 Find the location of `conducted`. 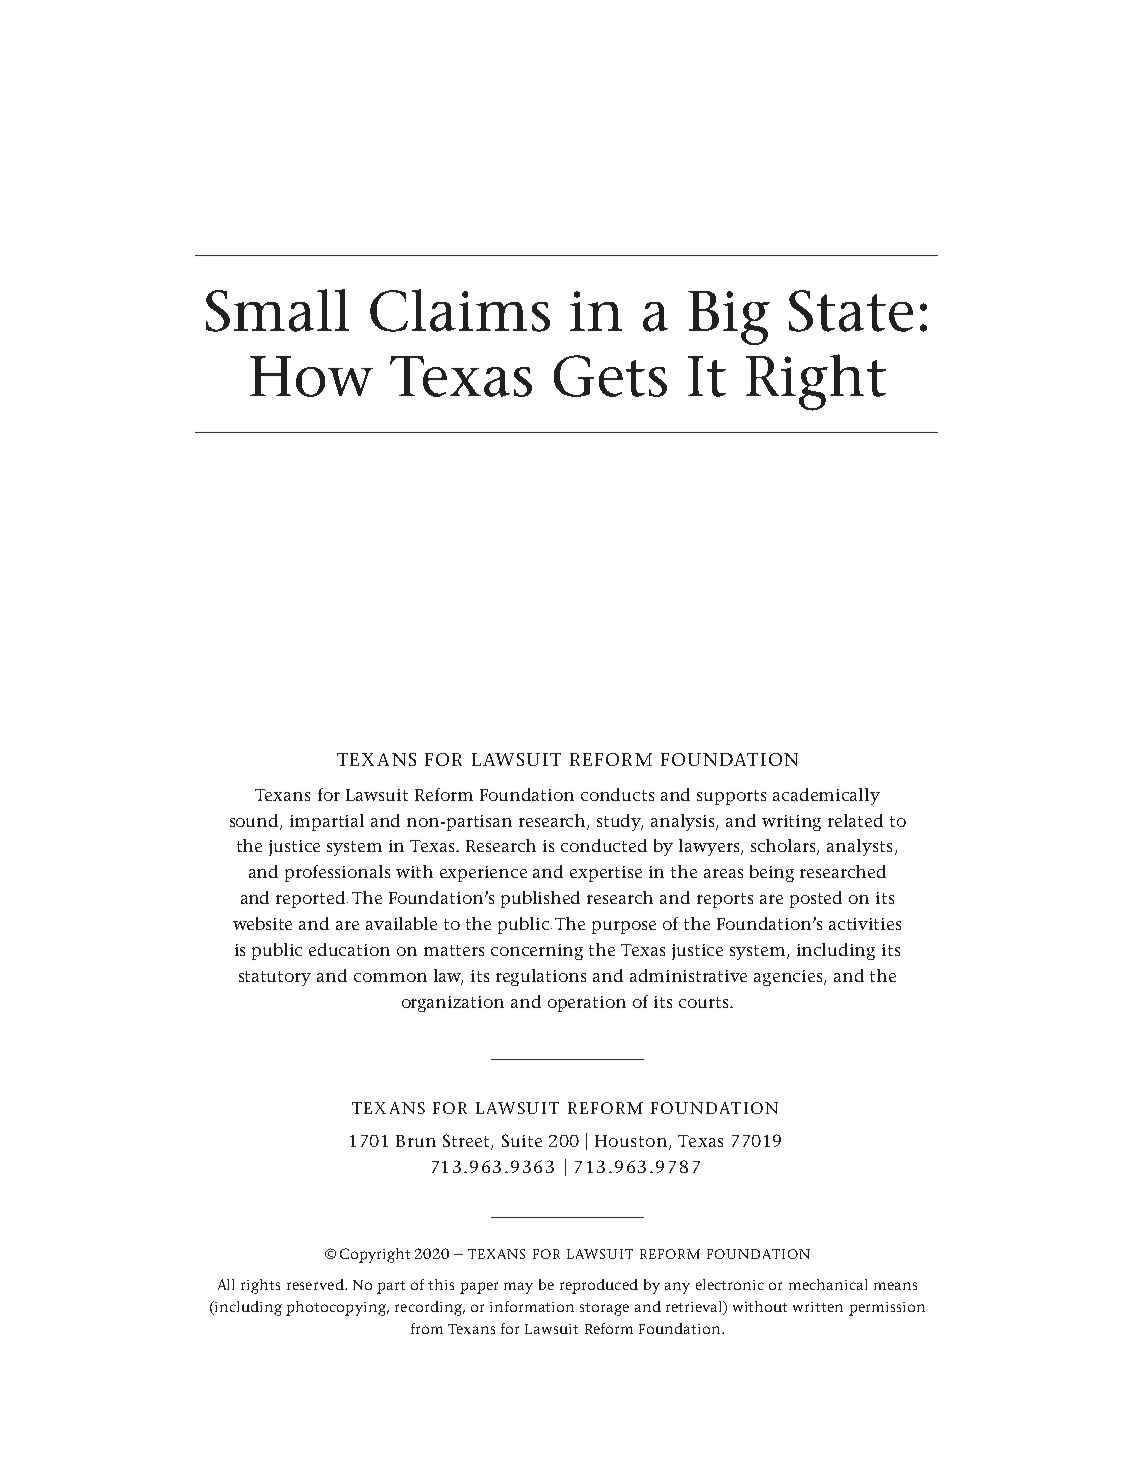

conducted is located at coordinates (604, 845).
